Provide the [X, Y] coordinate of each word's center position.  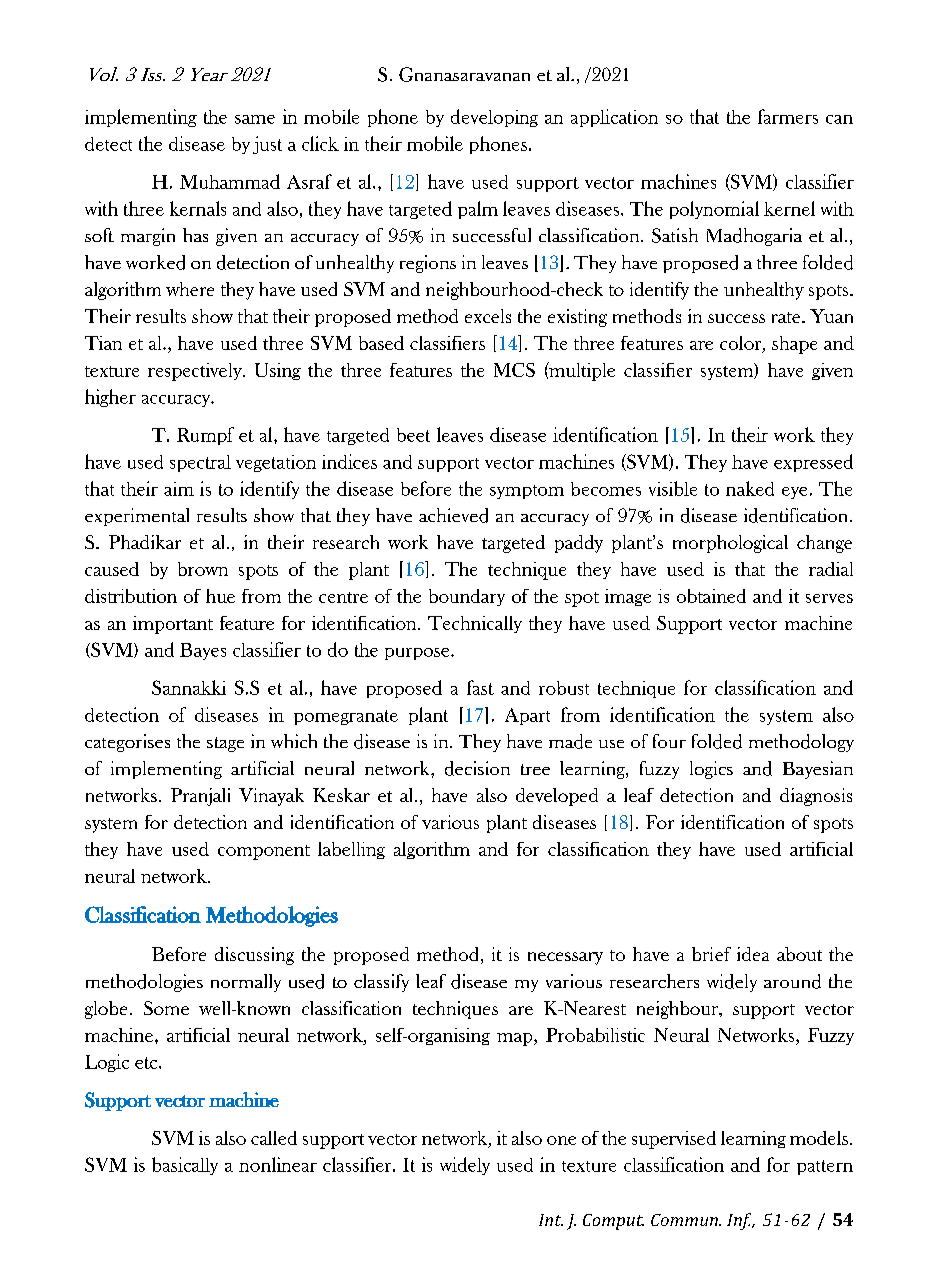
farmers [788, 116]
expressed [813, 463]
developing [494, 118]
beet [413, 435]
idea [753, 954]
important [173, 625]
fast [480, 687]
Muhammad [230, 181]
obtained [711, 596]
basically [185, 1166]
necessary [565, 958]
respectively [196, 372]
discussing [254, 956]
